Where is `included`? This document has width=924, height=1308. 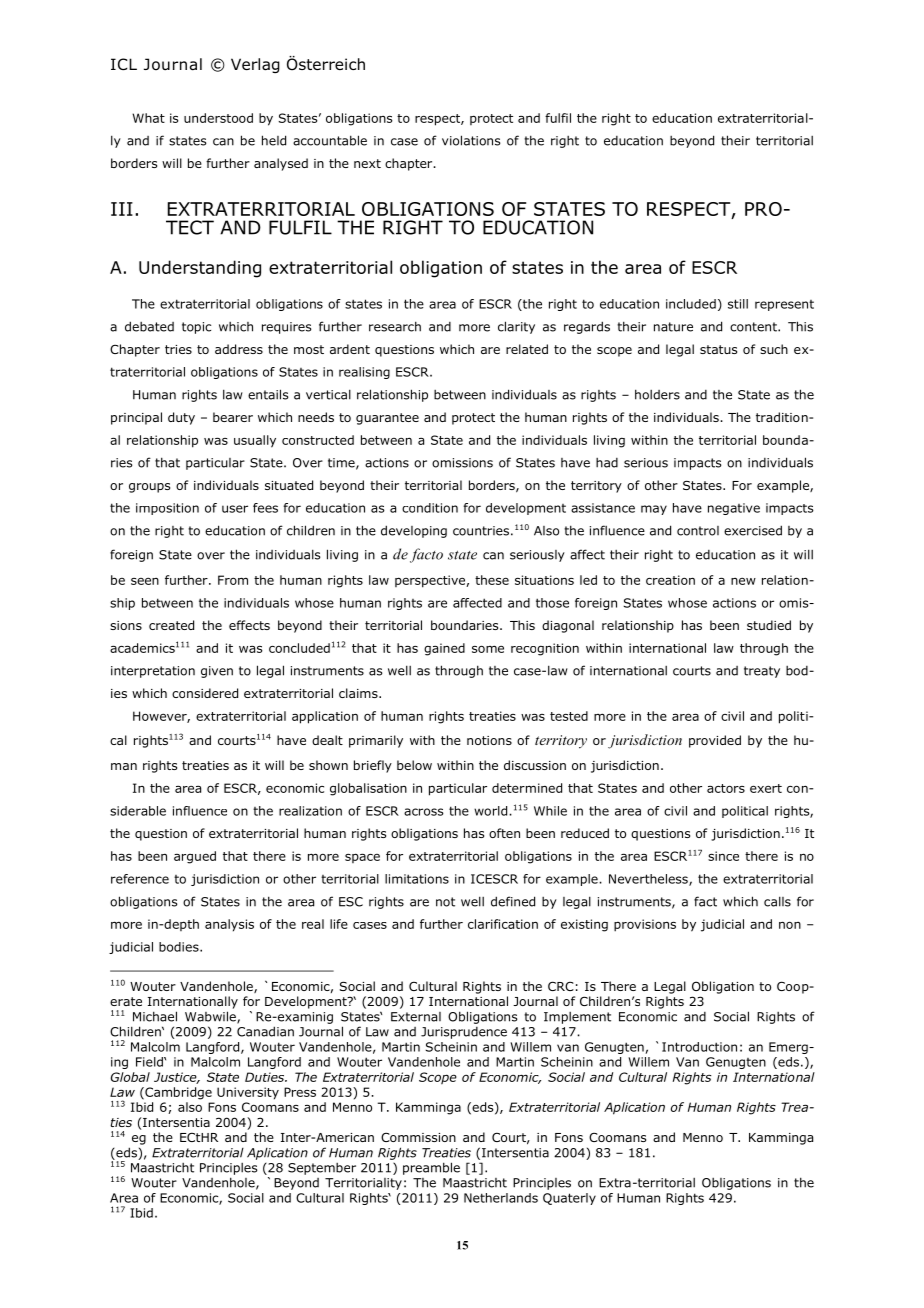 included is located at coordinates (691, 304).
